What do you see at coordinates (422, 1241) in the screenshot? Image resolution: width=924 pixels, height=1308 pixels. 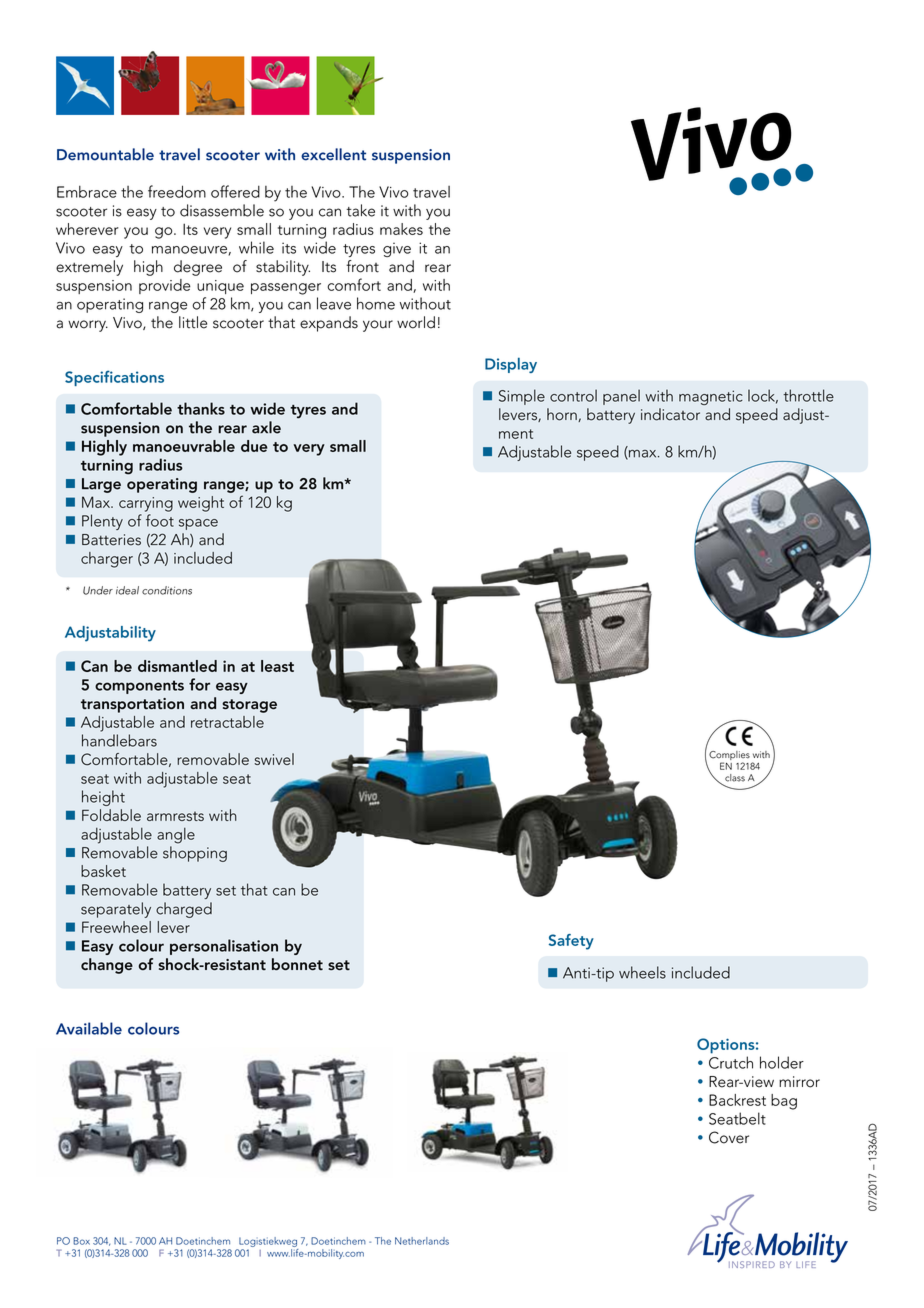 I see `Netherlands` at bounding box center [422, 1241].
